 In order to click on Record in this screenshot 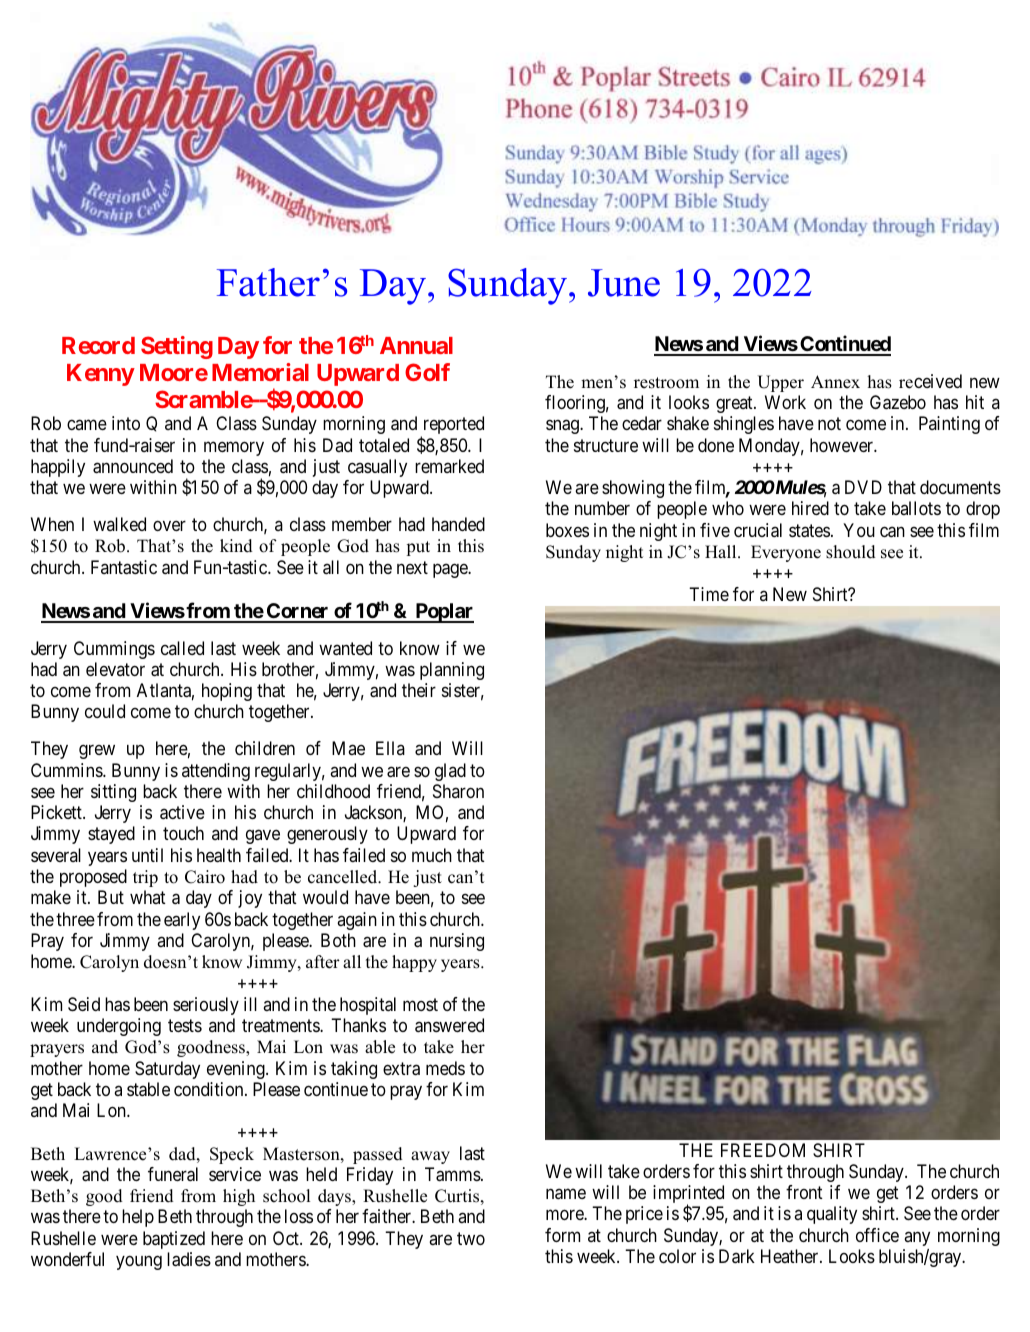, I will do `click(98, 345)`.
